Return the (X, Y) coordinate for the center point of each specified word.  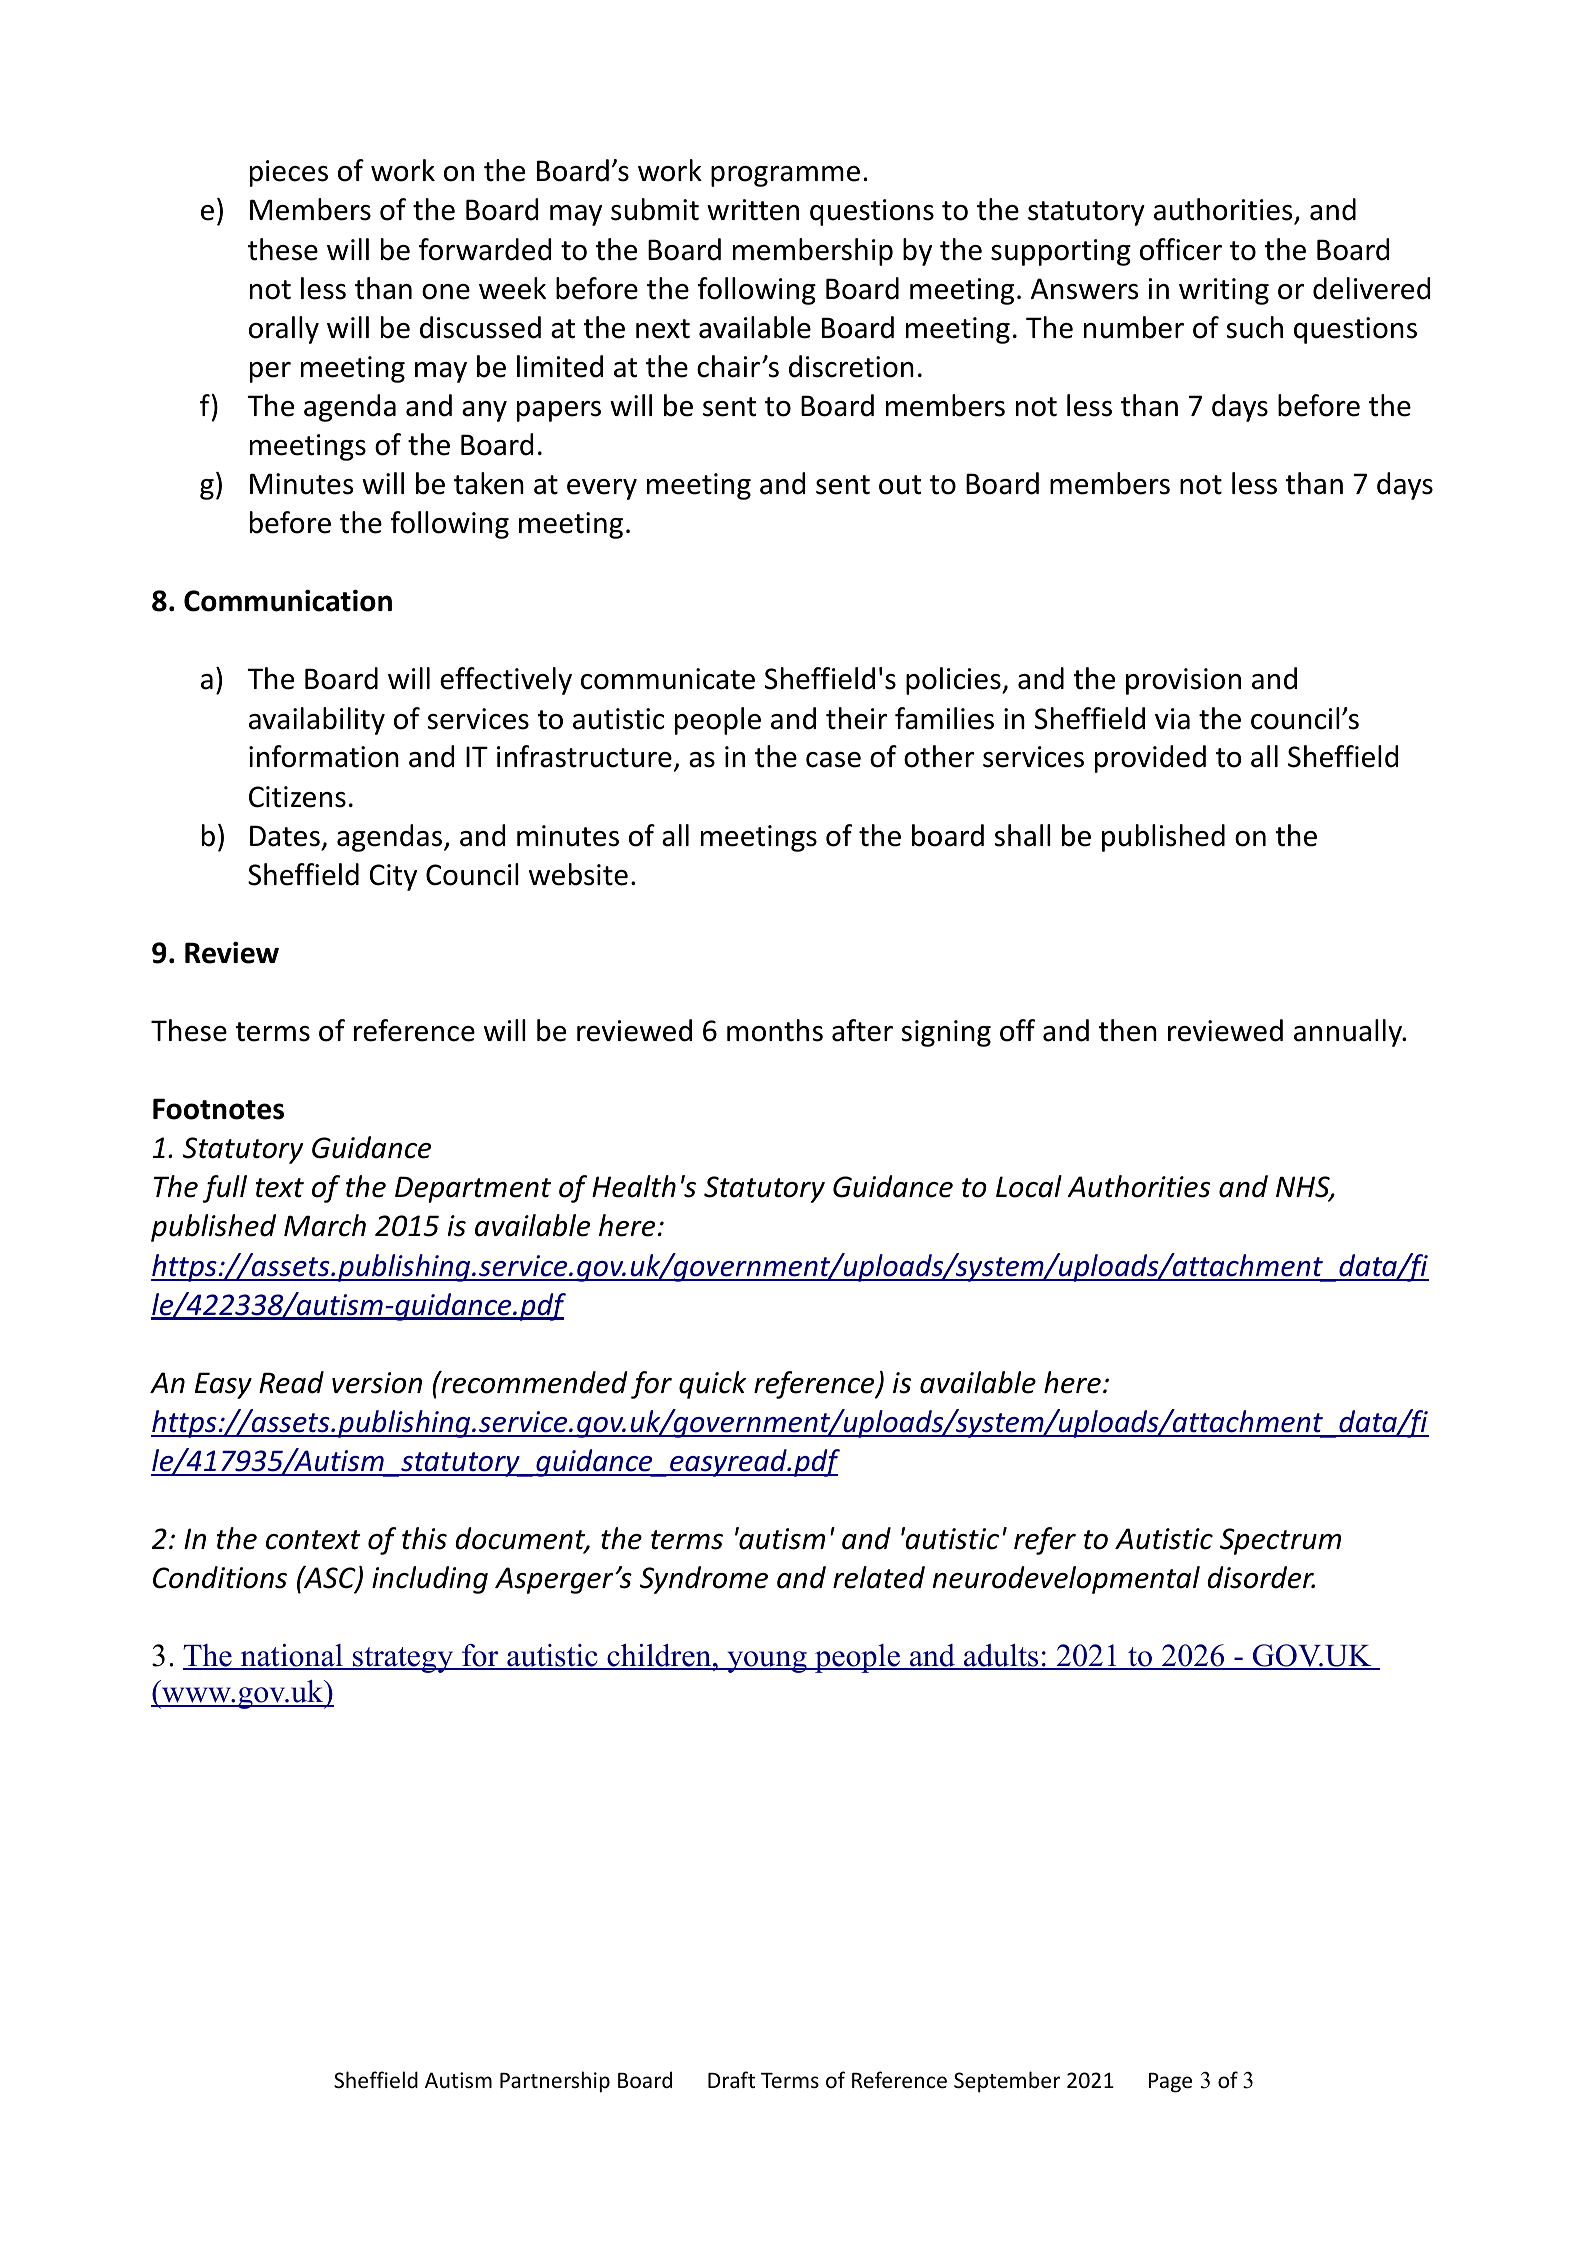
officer (1181, 249)
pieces (289, 173)
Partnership (555, 2082)
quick (712, 1385)
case (833, 760)
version (377, 1383)
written (753, 210)
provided (1150, 759)
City (393, 877)
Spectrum (1280, 1541)
